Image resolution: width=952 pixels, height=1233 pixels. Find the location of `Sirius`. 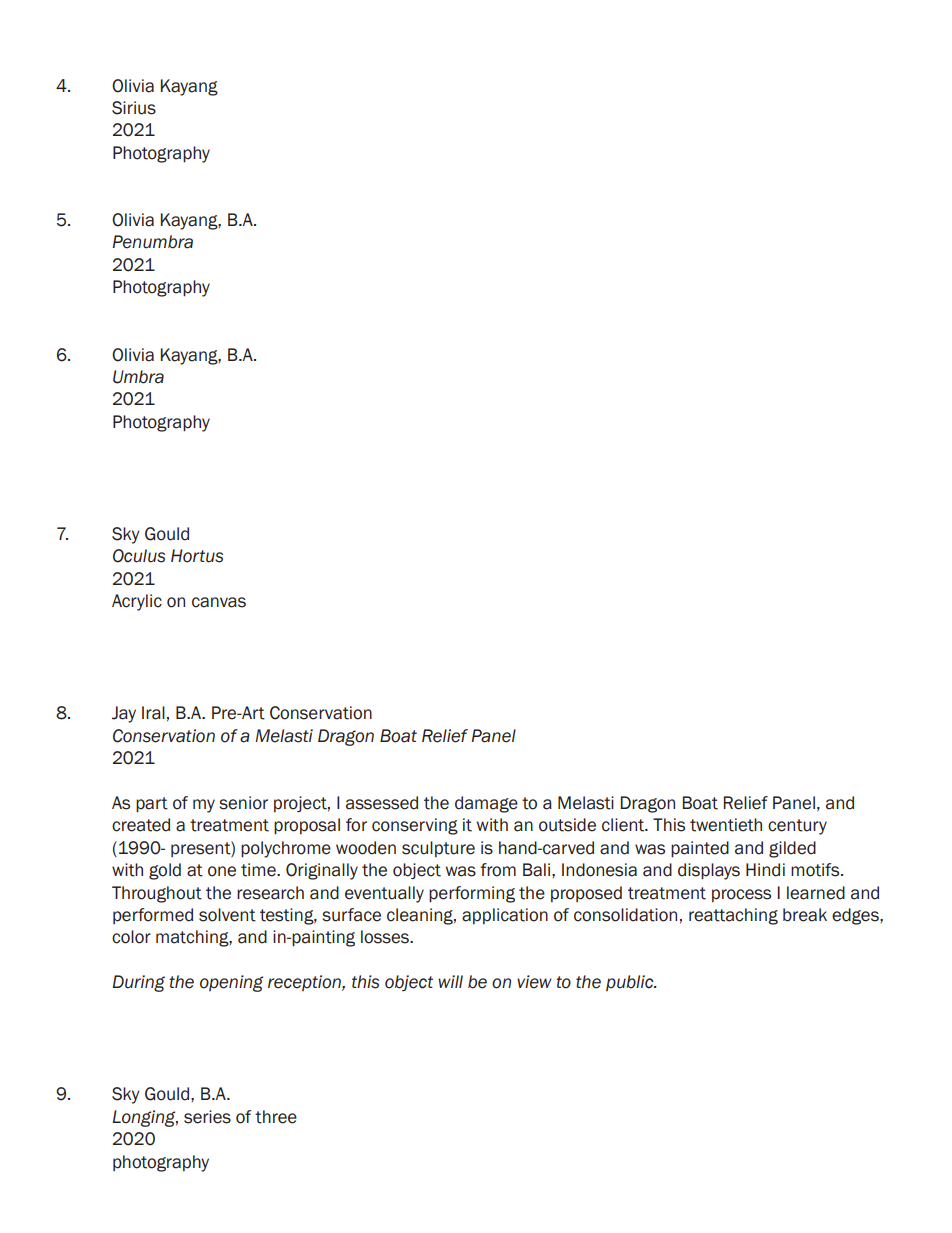

Sirius is located at coordinates (134, 108).
